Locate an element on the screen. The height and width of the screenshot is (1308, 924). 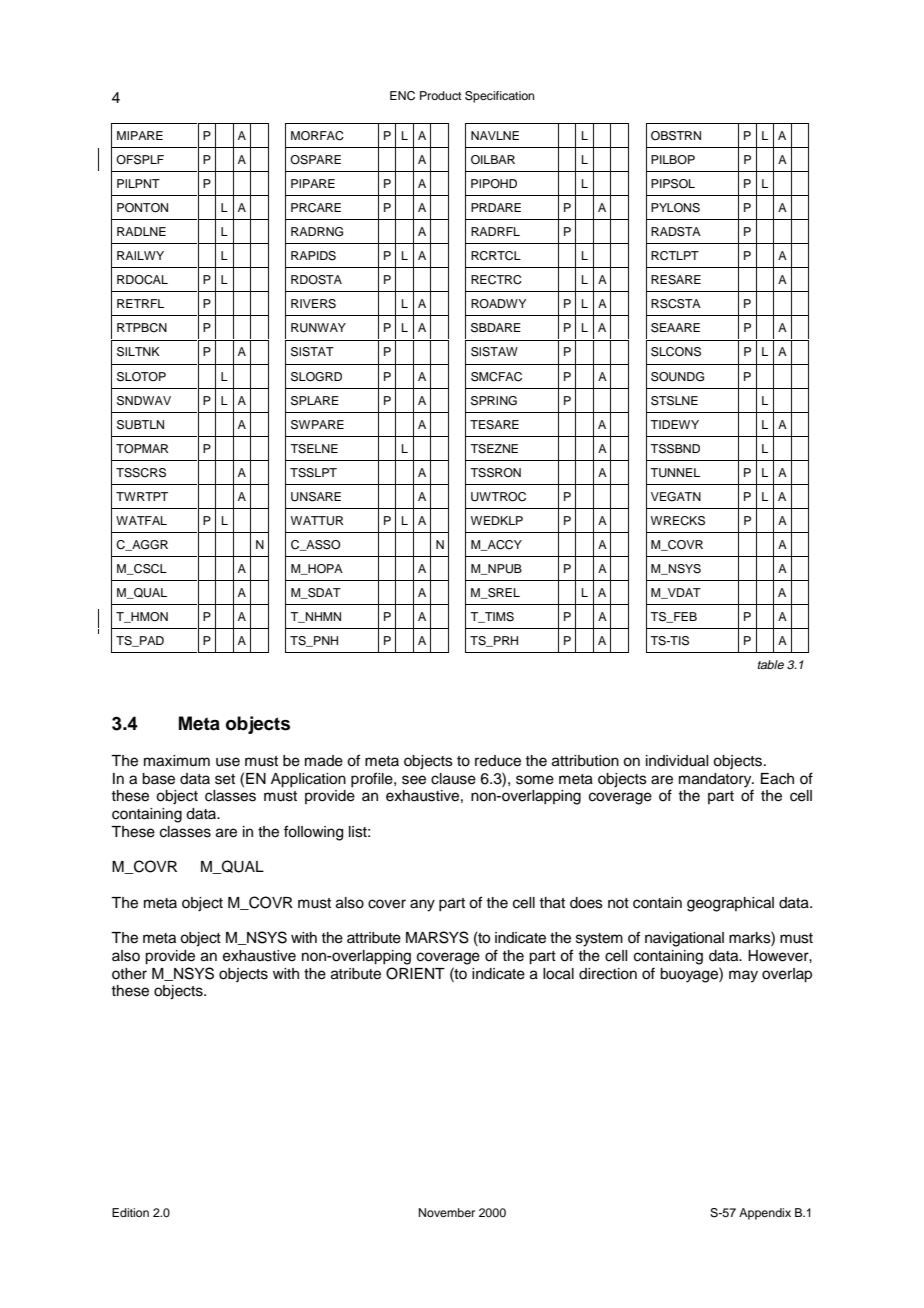
Product is located at coordinates (441, 95).
